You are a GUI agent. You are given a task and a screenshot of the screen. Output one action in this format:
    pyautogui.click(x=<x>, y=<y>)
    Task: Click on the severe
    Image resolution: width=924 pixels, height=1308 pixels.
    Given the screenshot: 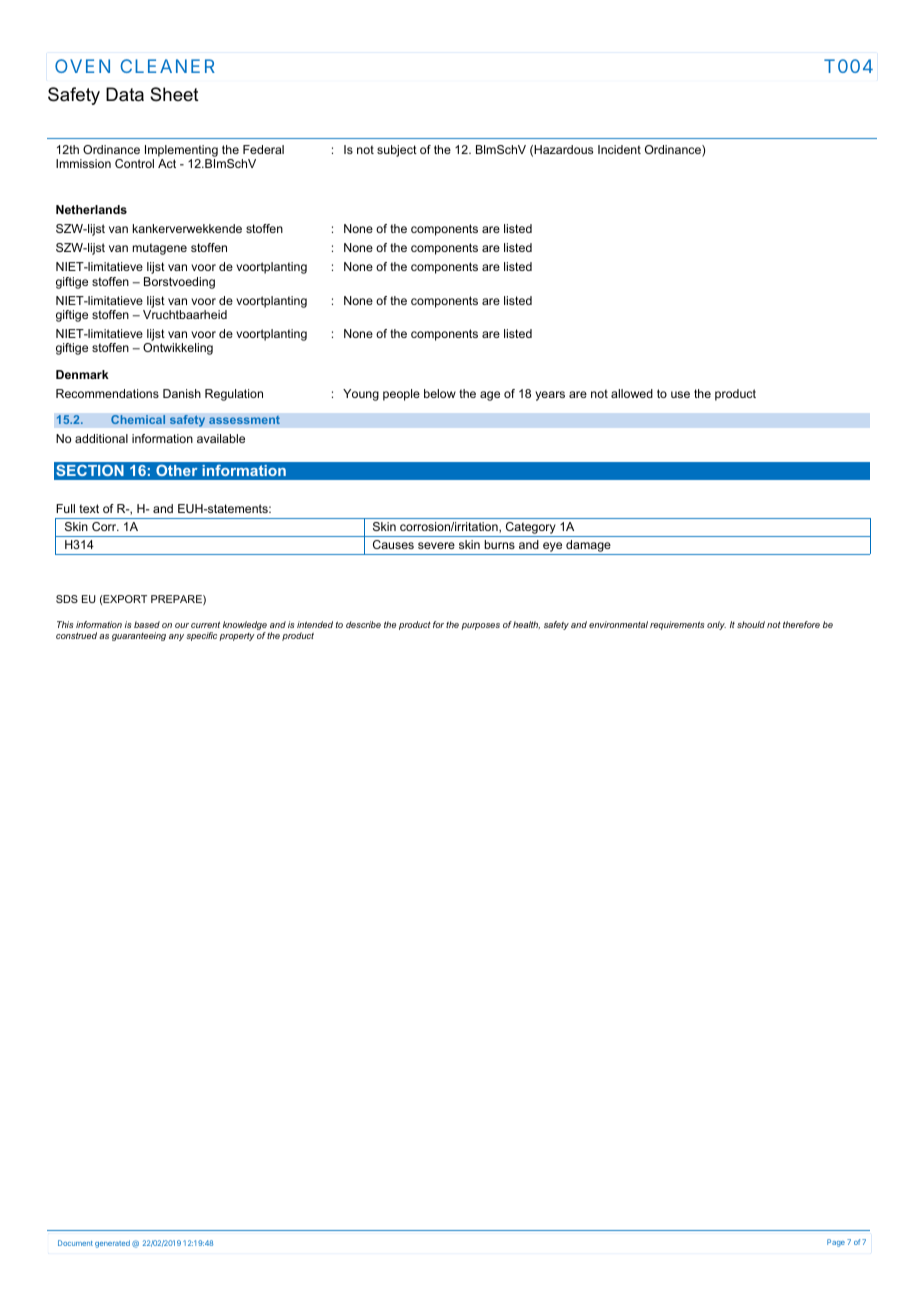 What is the action you would take?
    pyautogui.click(x=436, y=545)
